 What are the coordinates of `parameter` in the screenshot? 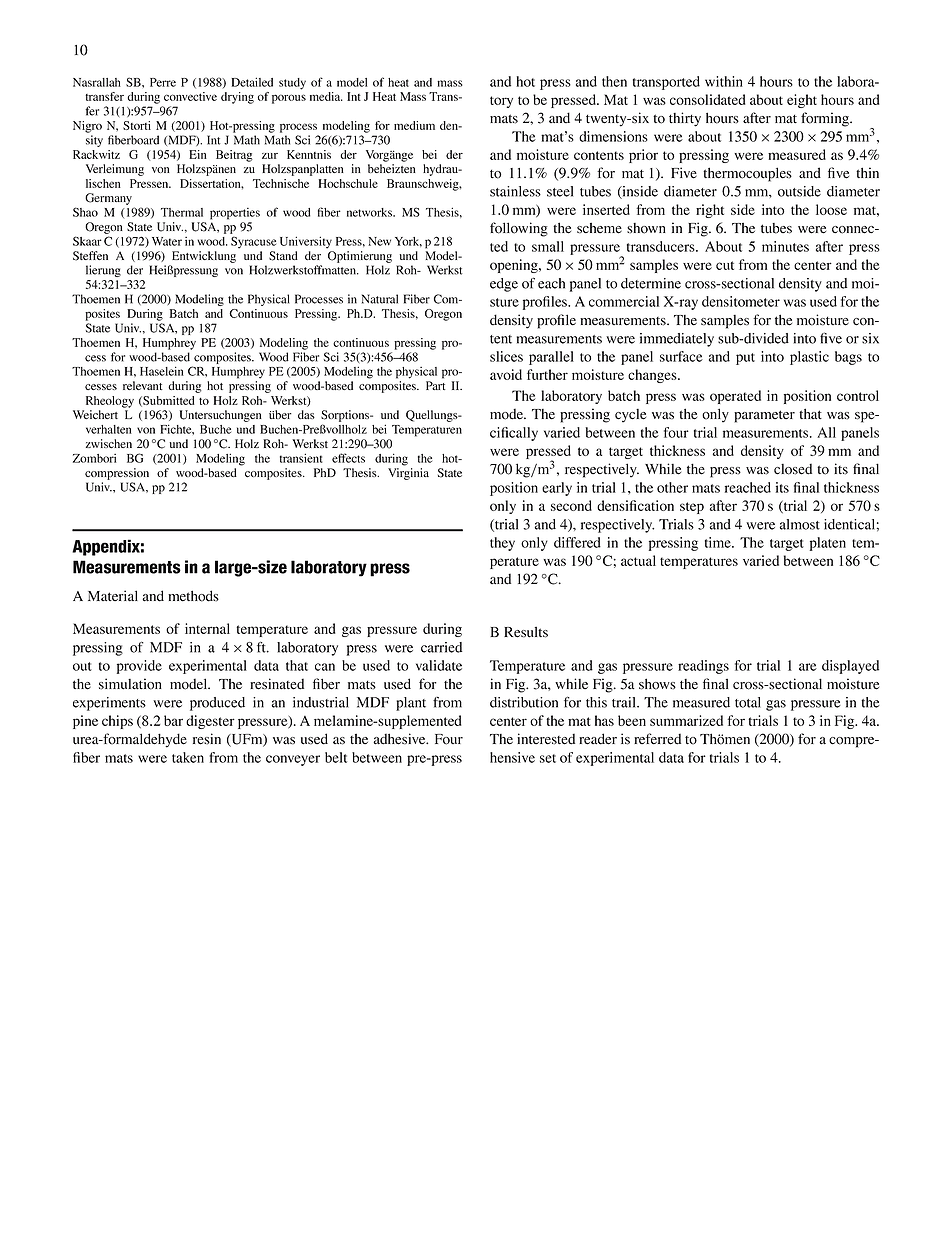 It's located at (764, 416).
